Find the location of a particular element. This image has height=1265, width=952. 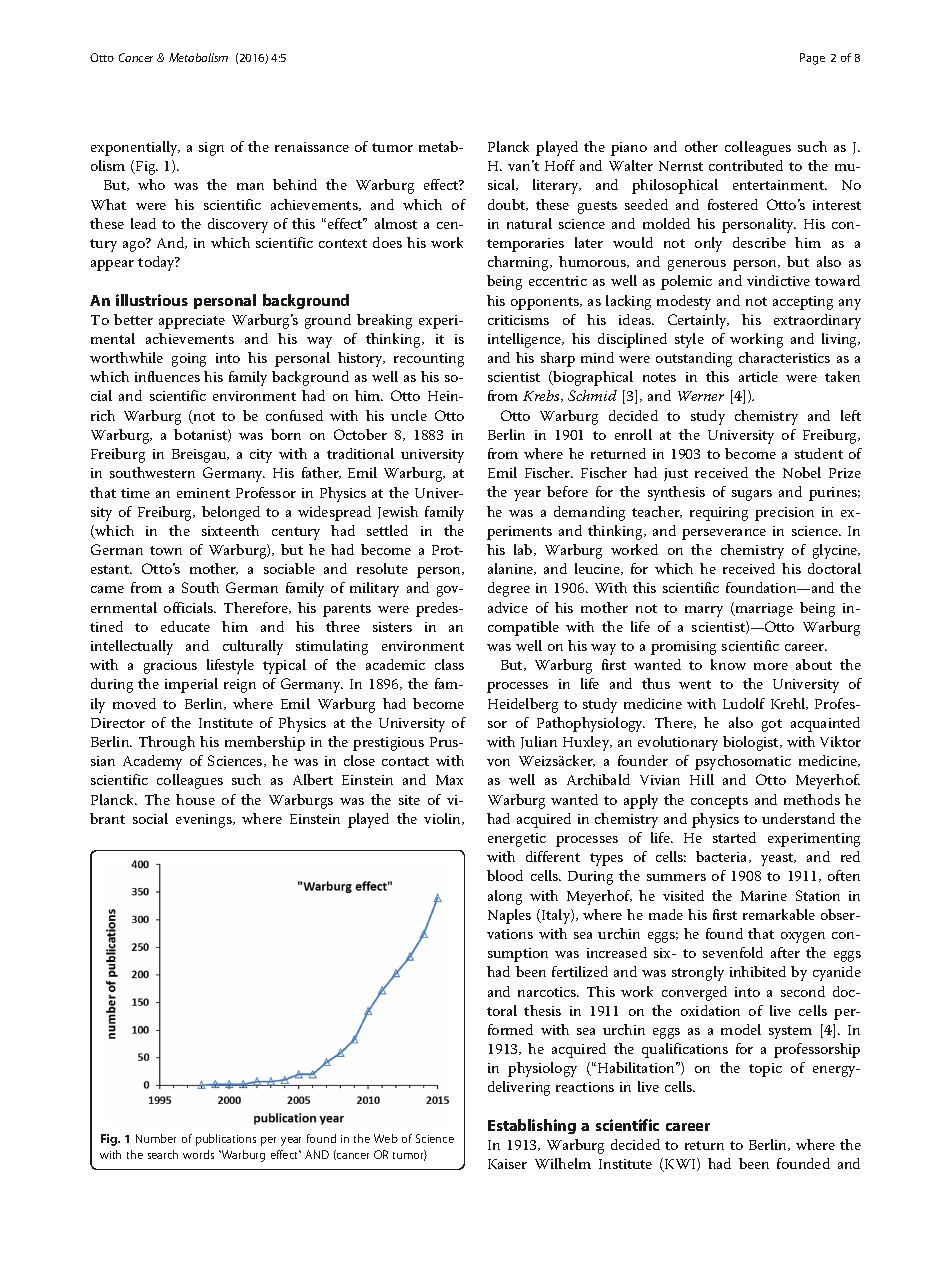

publications is located at coordinates (226, 1140).
